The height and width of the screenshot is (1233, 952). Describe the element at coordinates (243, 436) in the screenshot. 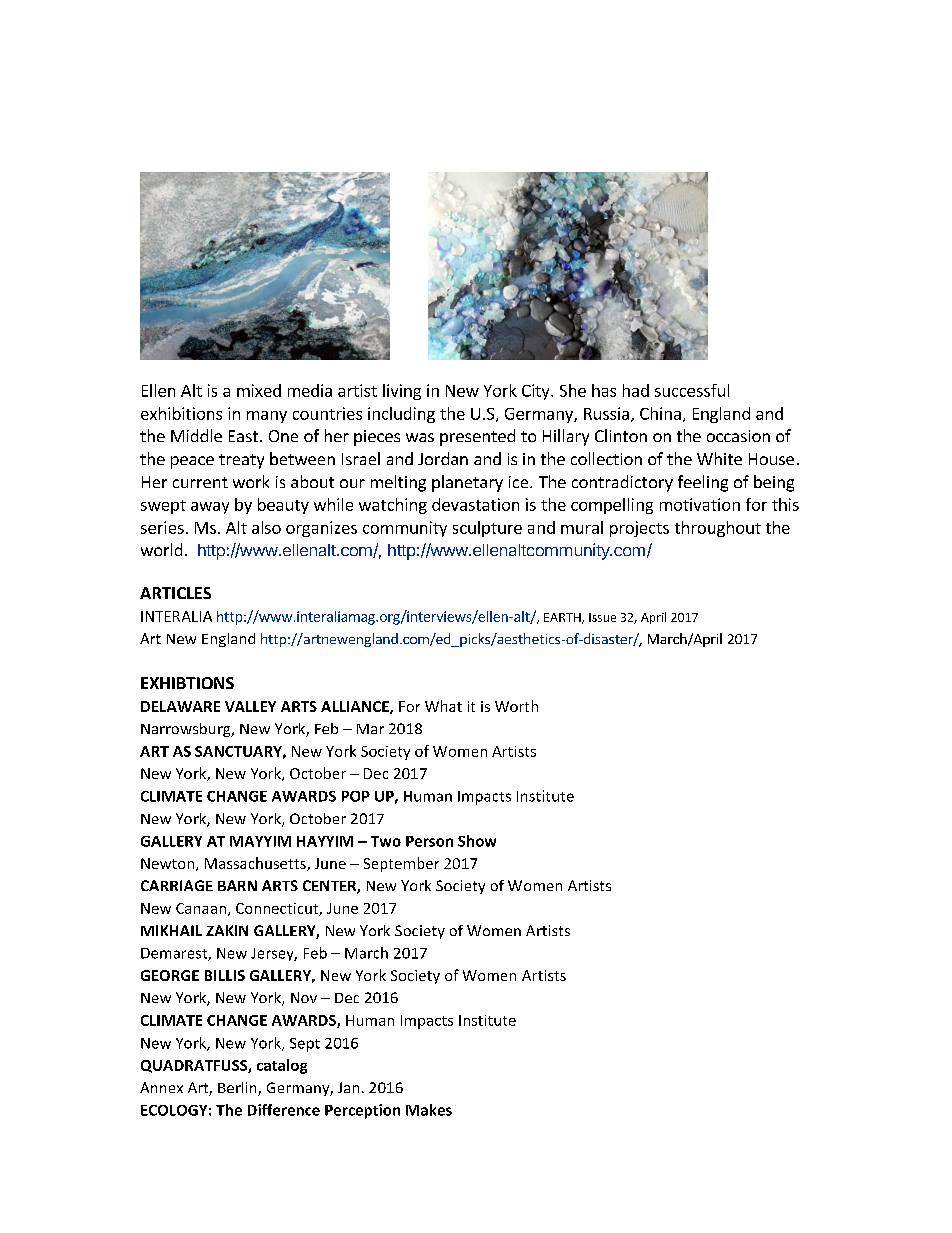

I see `East` at that location.
